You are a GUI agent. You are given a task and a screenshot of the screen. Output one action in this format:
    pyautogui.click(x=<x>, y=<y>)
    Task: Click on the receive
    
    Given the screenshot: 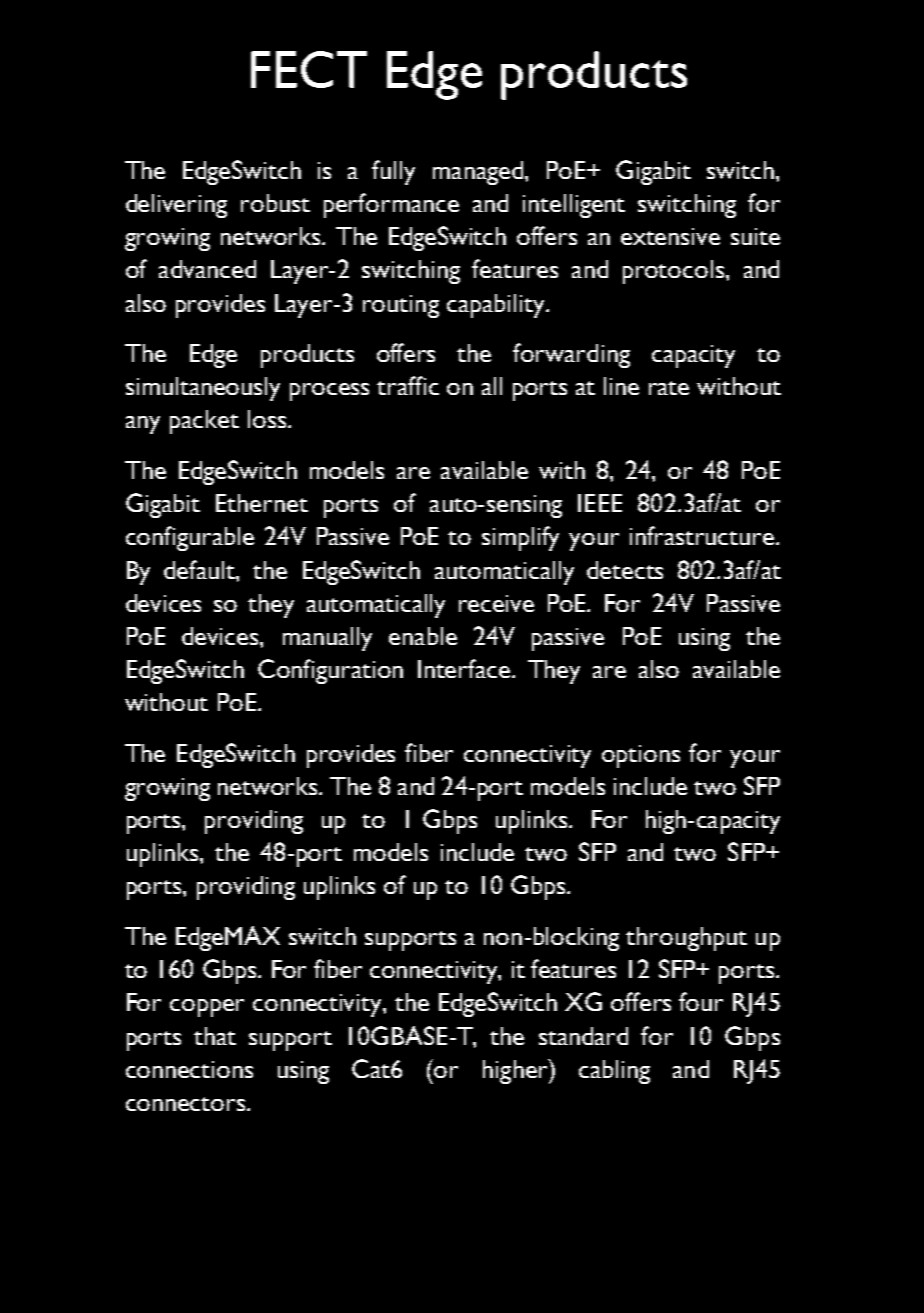 What is the action you would take?
    pyautogui.click(x=496, y=603)
